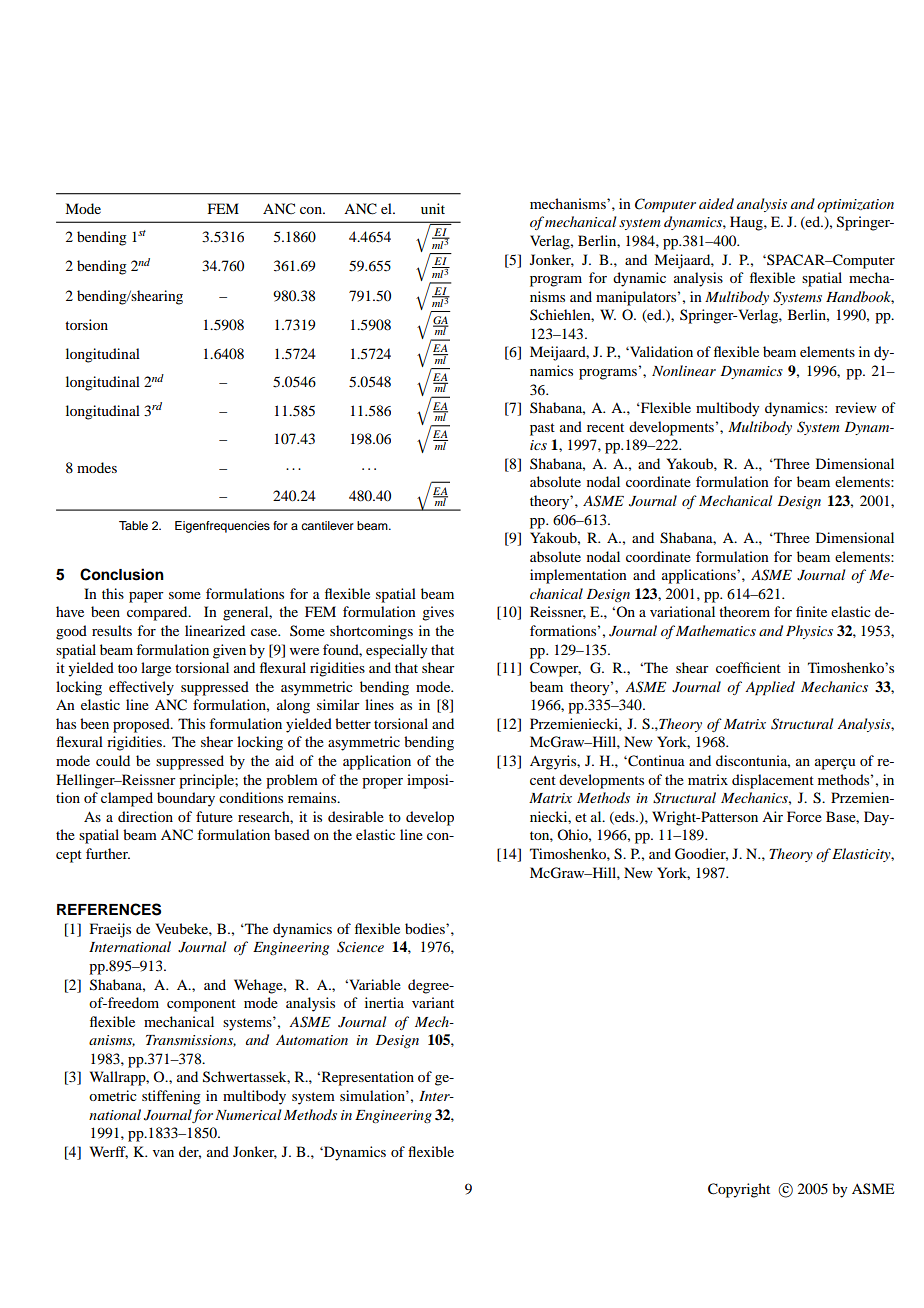 This image has height=1308, width=924. What do you see at coordinates (433, 208) in the image?
I see `unit` at bounding box center [433, 208].
